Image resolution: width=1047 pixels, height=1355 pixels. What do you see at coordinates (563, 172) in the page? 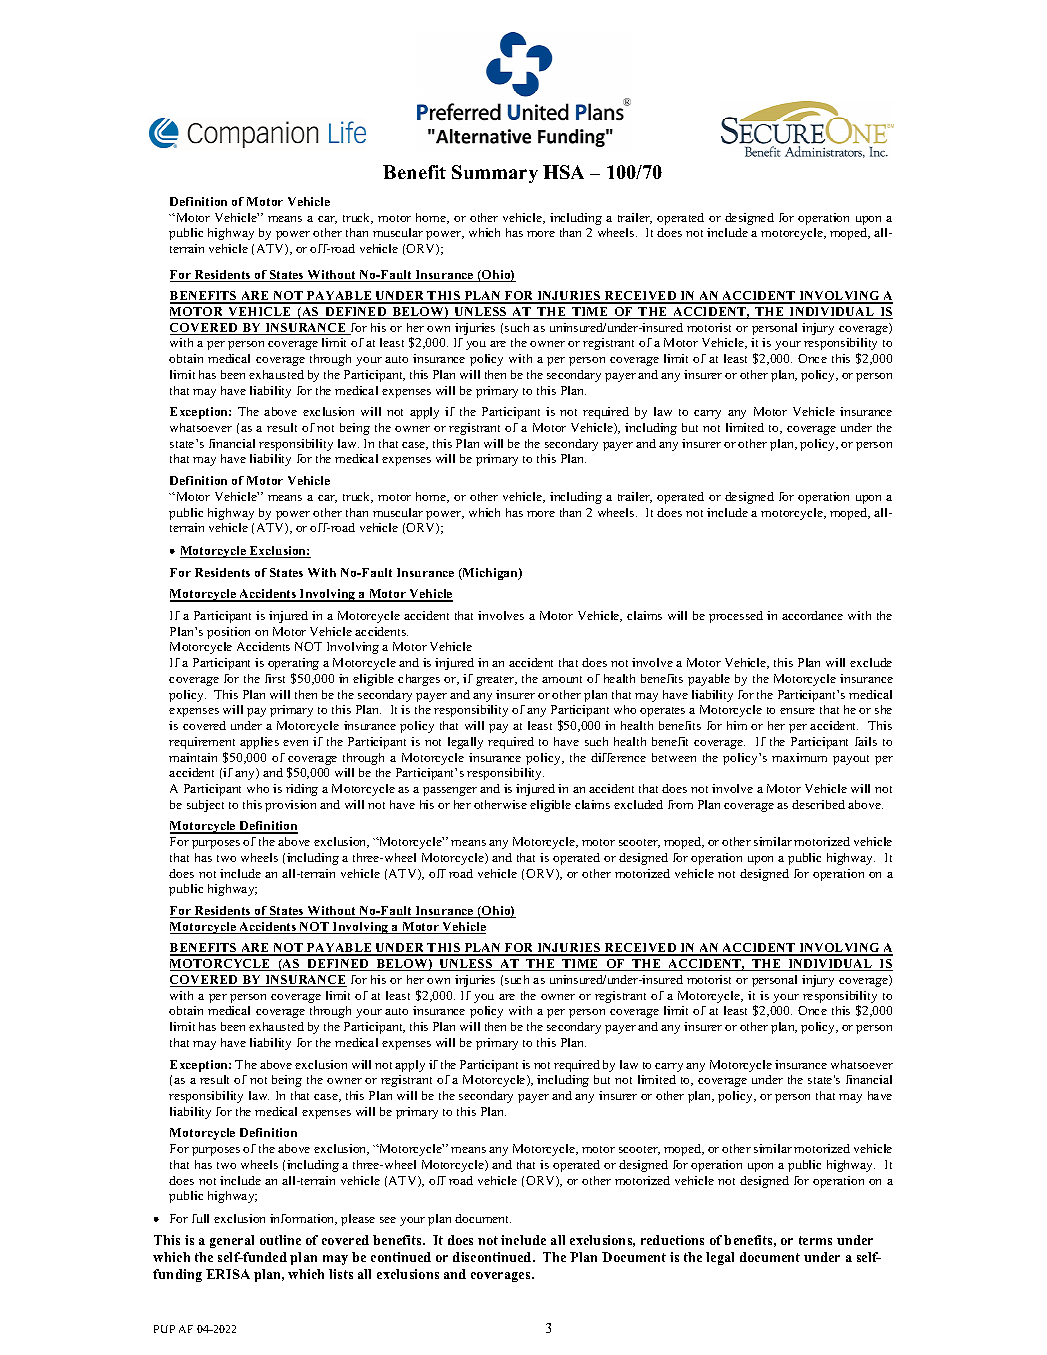
I see `HSA` at bounding box center [563, 172].
